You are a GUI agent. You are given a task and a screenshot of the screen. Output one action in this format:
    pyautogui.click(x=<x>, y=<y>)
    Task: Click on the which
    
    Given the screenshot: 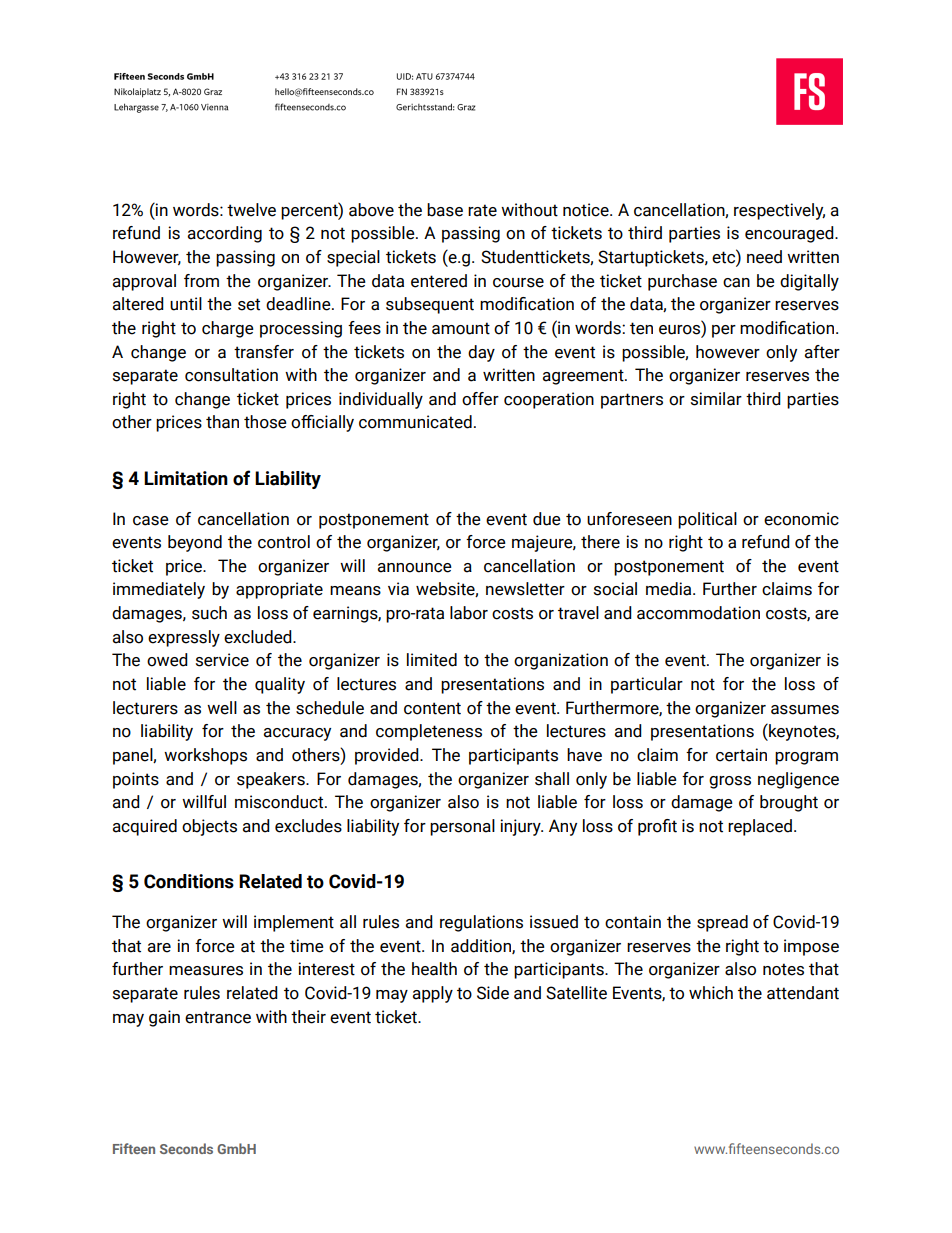 What is the action you would take?
    pyautogui.click(x=711, y=993)
